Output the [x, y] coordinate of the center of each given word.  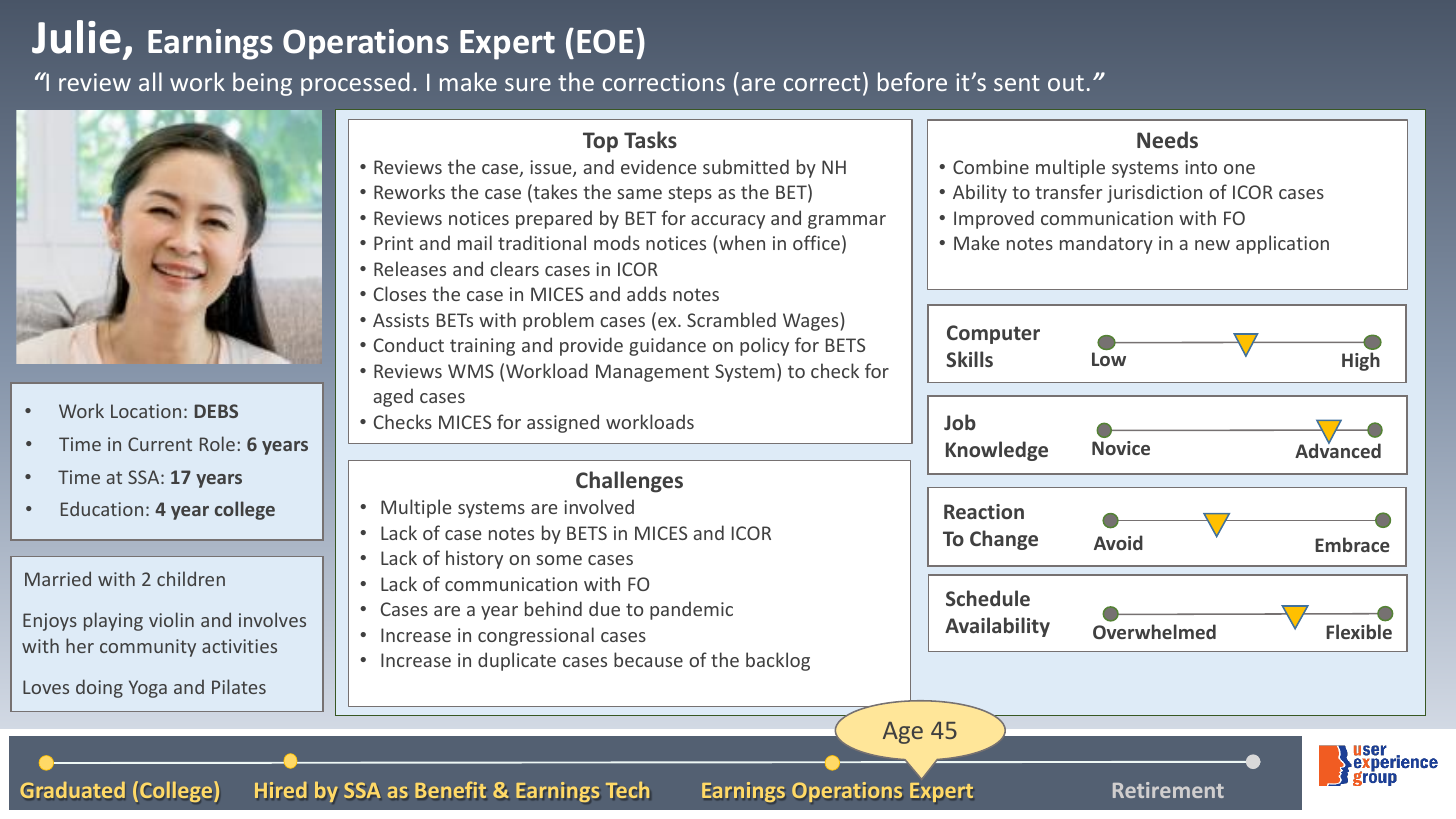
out [1066, 83]
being [262, 84]
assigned [563, 423]
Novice [1121, 448]
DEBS [216, 411]
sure [528, 84]
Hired [281, 790]
